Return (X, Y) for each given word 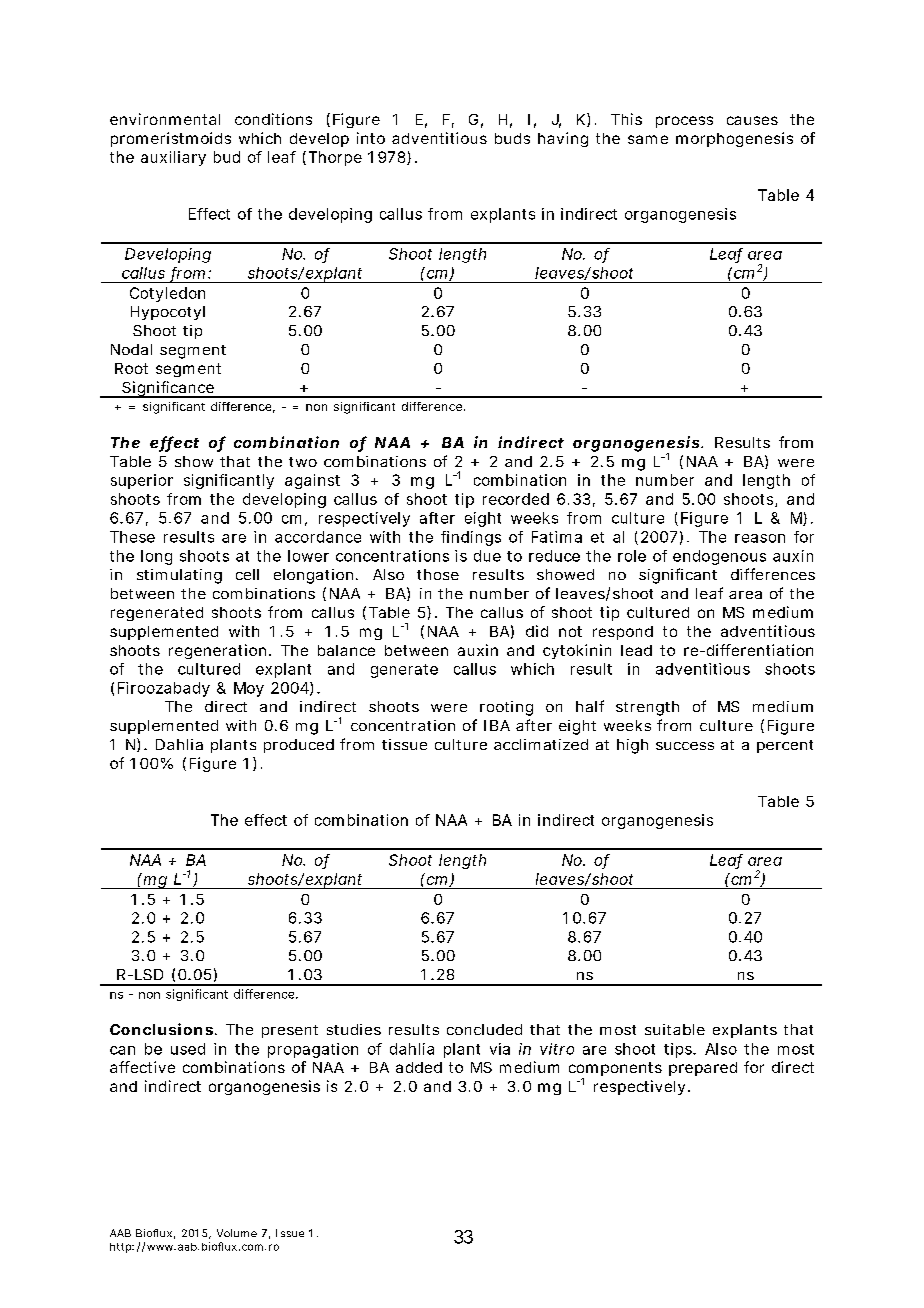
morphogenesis (734, 139)
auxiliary (173, 158)
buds (512, 138)
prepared (703, 1069)
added (419, 1067)
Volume (237, 1233)
